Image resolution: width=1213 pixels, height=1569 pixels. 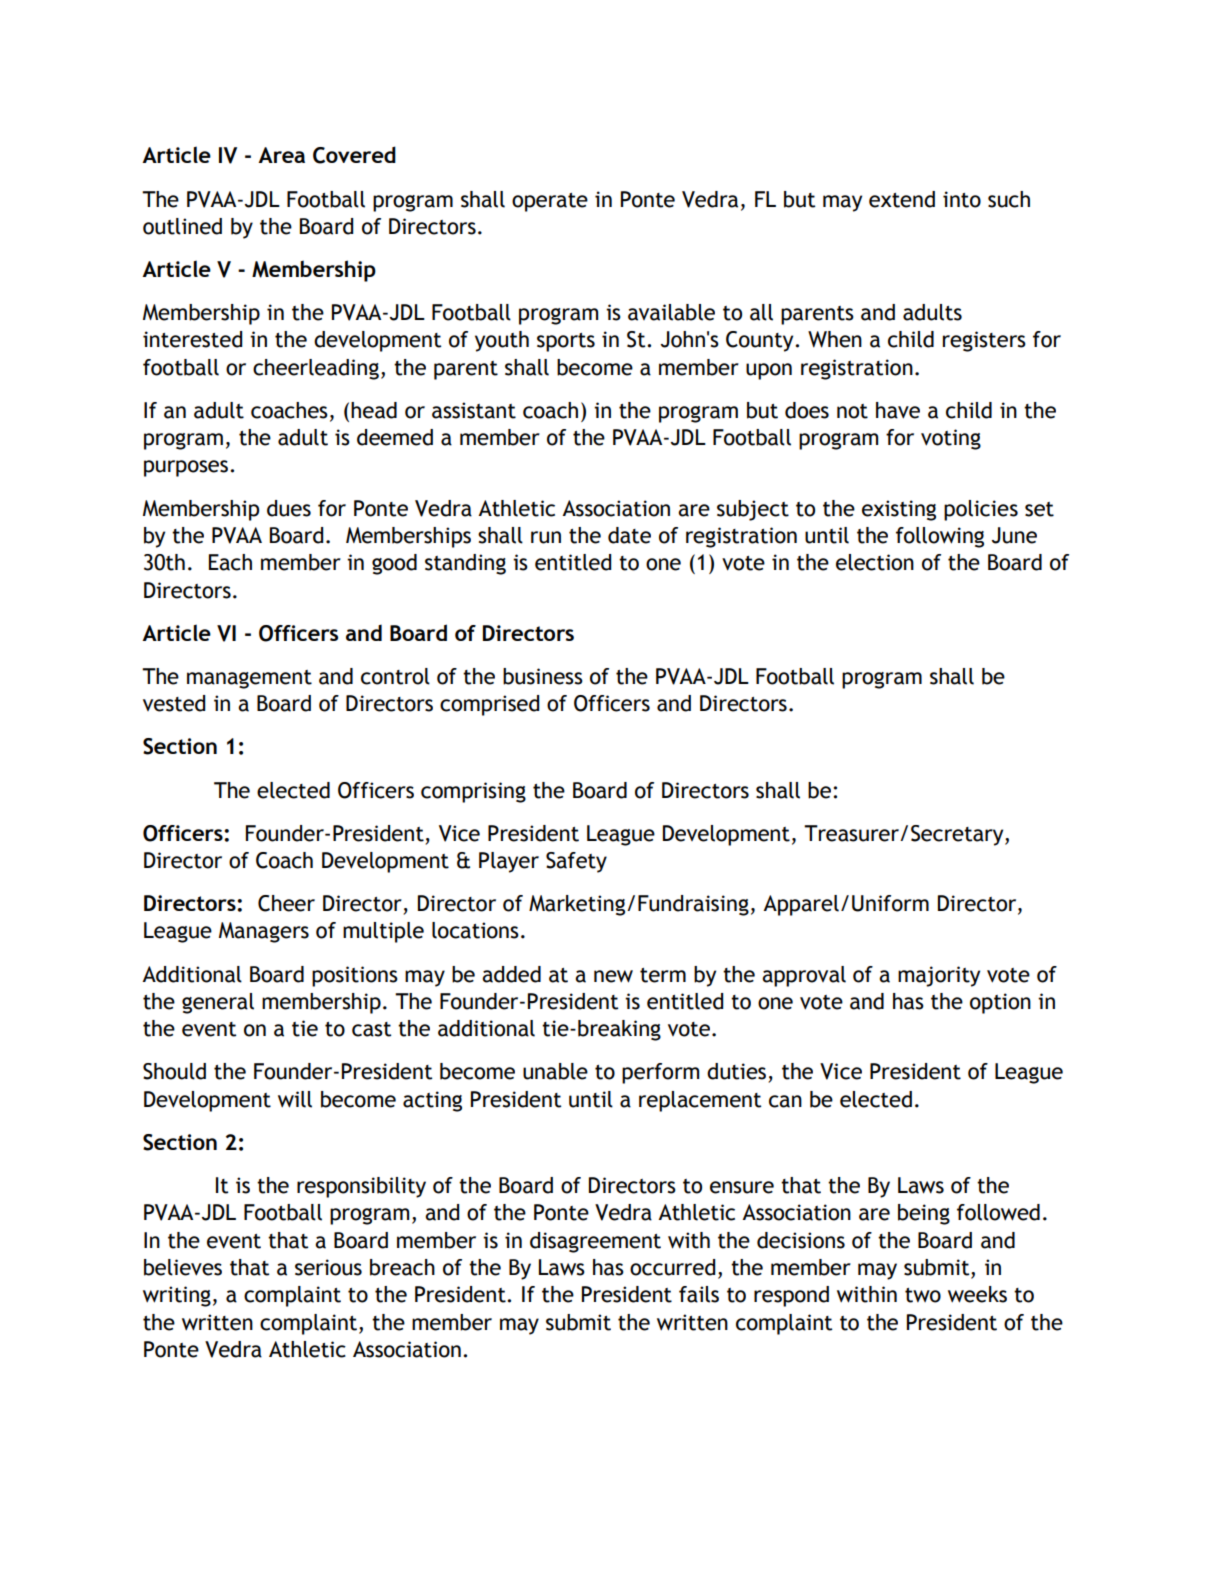 I want to click on Area, so click(x=281, y=155).
